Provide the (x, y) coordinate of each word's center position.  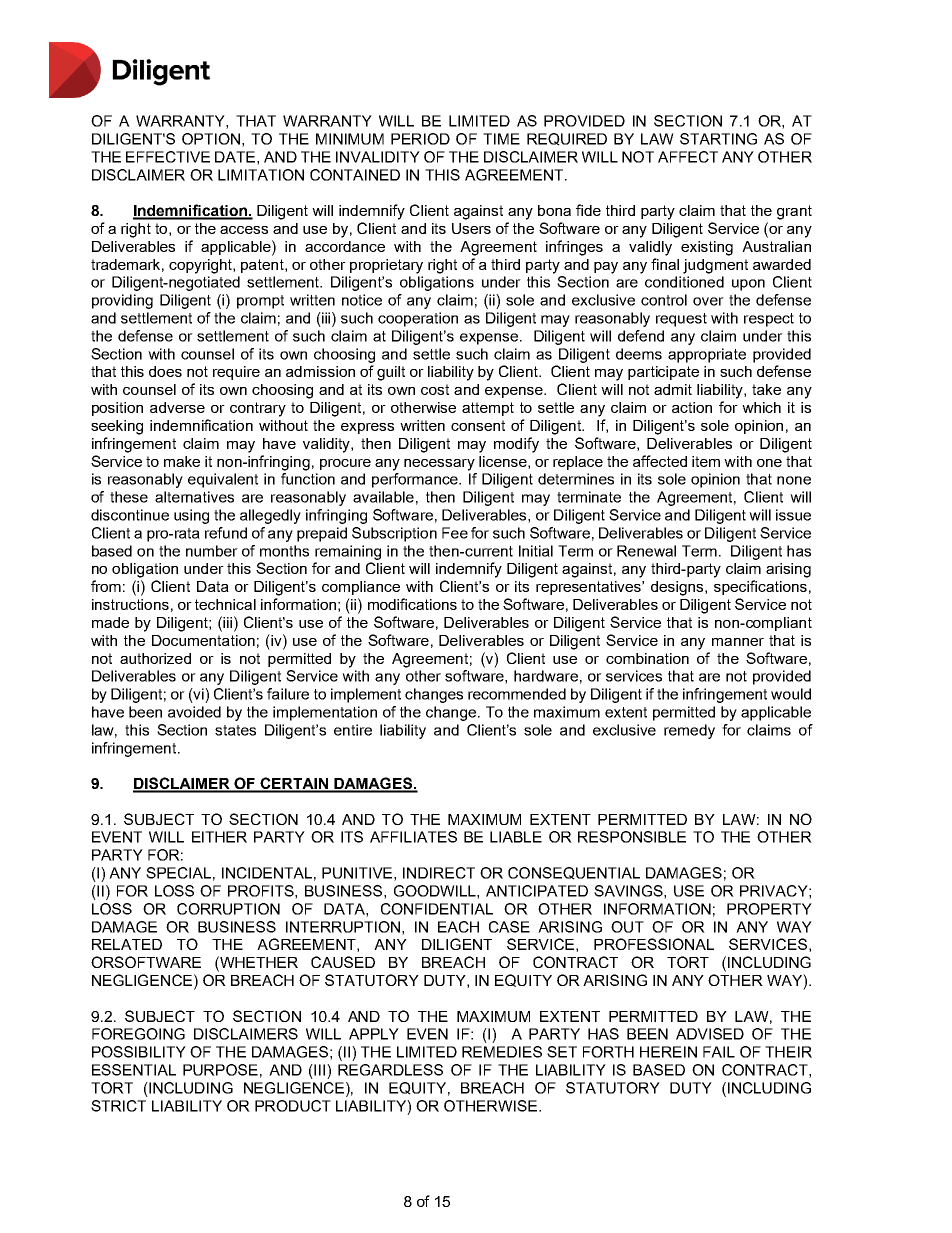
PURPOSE (220, 1070)
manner (738, 642)
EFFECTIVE (168, 157)
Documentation (203, 640)
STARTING (718, 139)
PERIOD (420, 139)
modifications (412, 604)
